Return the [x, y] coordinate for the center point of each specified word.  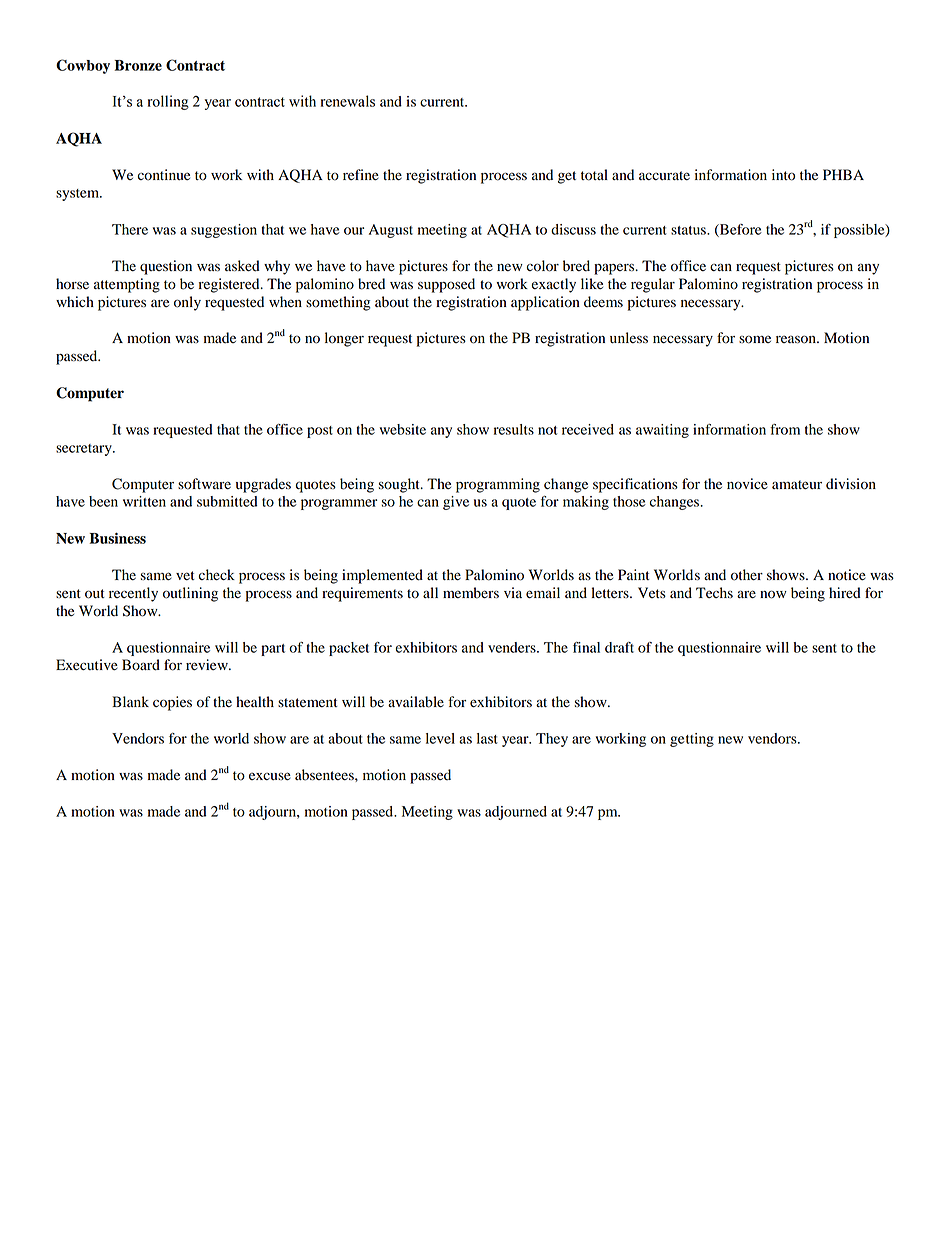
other [747, 575]
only [187, 303]
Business [117, 538]
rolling [168, 102]
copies [172, 703]
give [456, 503]
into [783, 175]
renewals [348, 101]
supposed [446, 285]
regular [653, 285]
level [440, 738]
